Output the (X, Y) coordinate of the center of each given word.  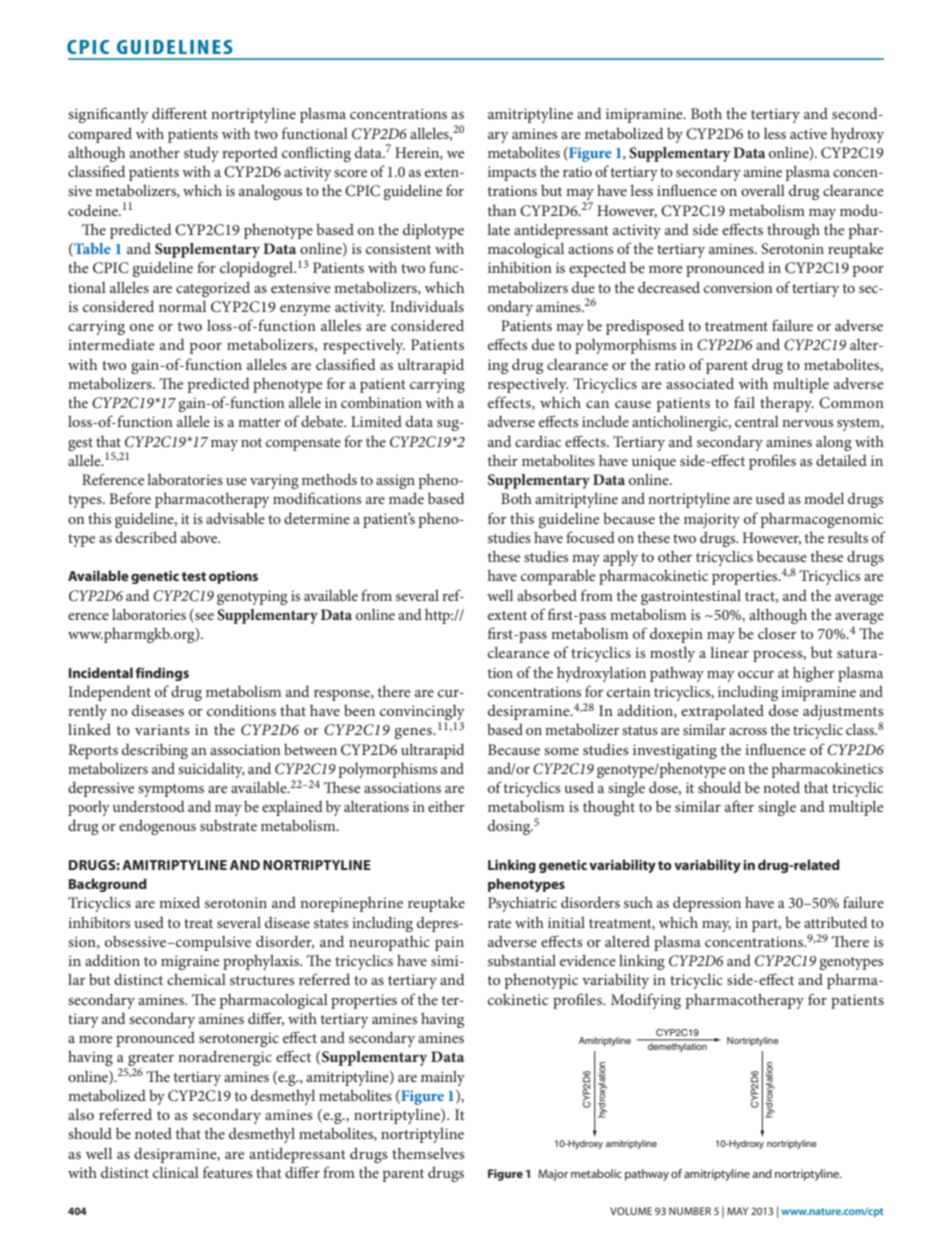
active (808, 133)
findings (162, 674)
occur (756, 674)
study (201, 154)
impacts (512, 173)
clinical (176, 1172)
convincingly (422, 714)
